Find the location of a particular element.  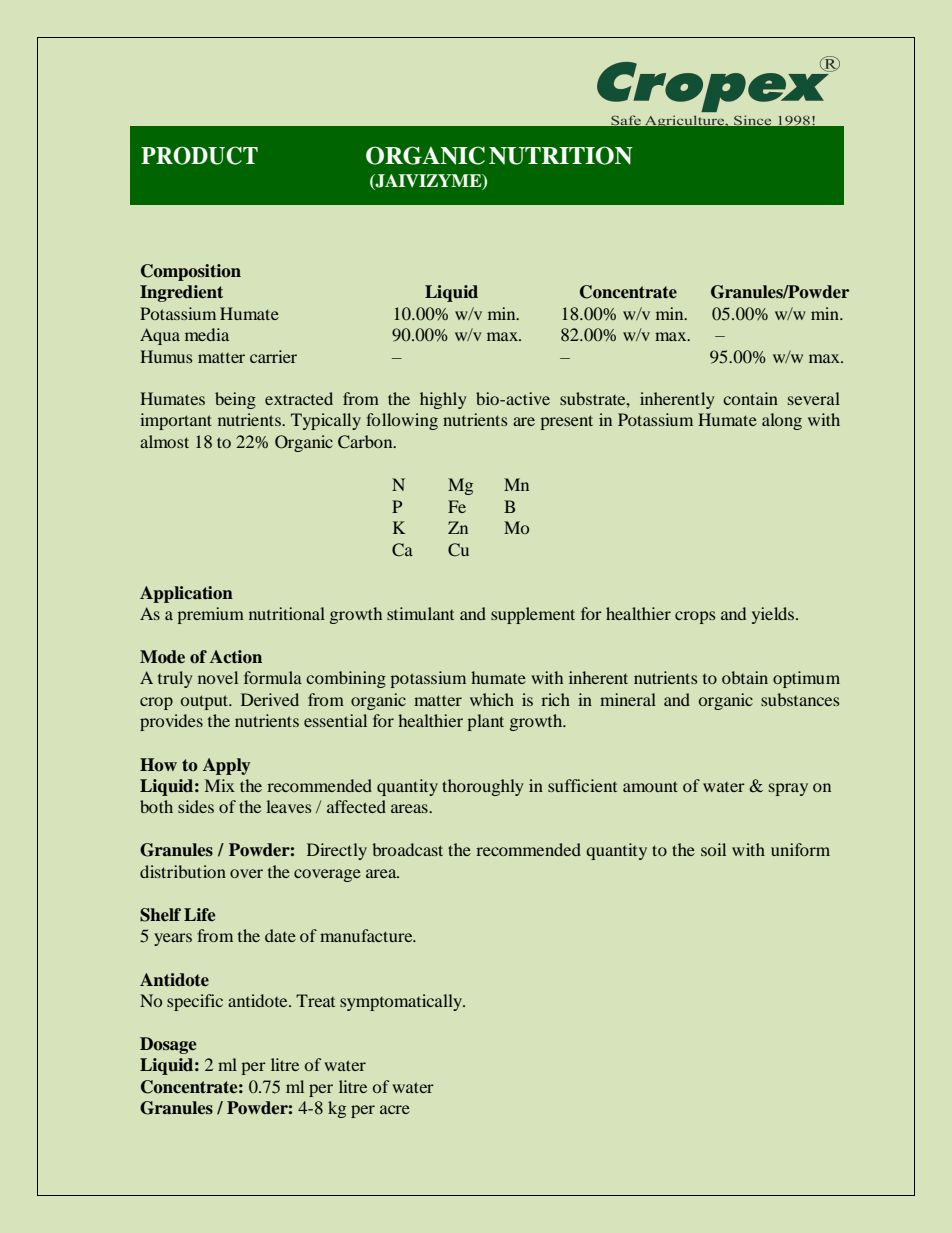

contain is located at coordinates (750, 398).
